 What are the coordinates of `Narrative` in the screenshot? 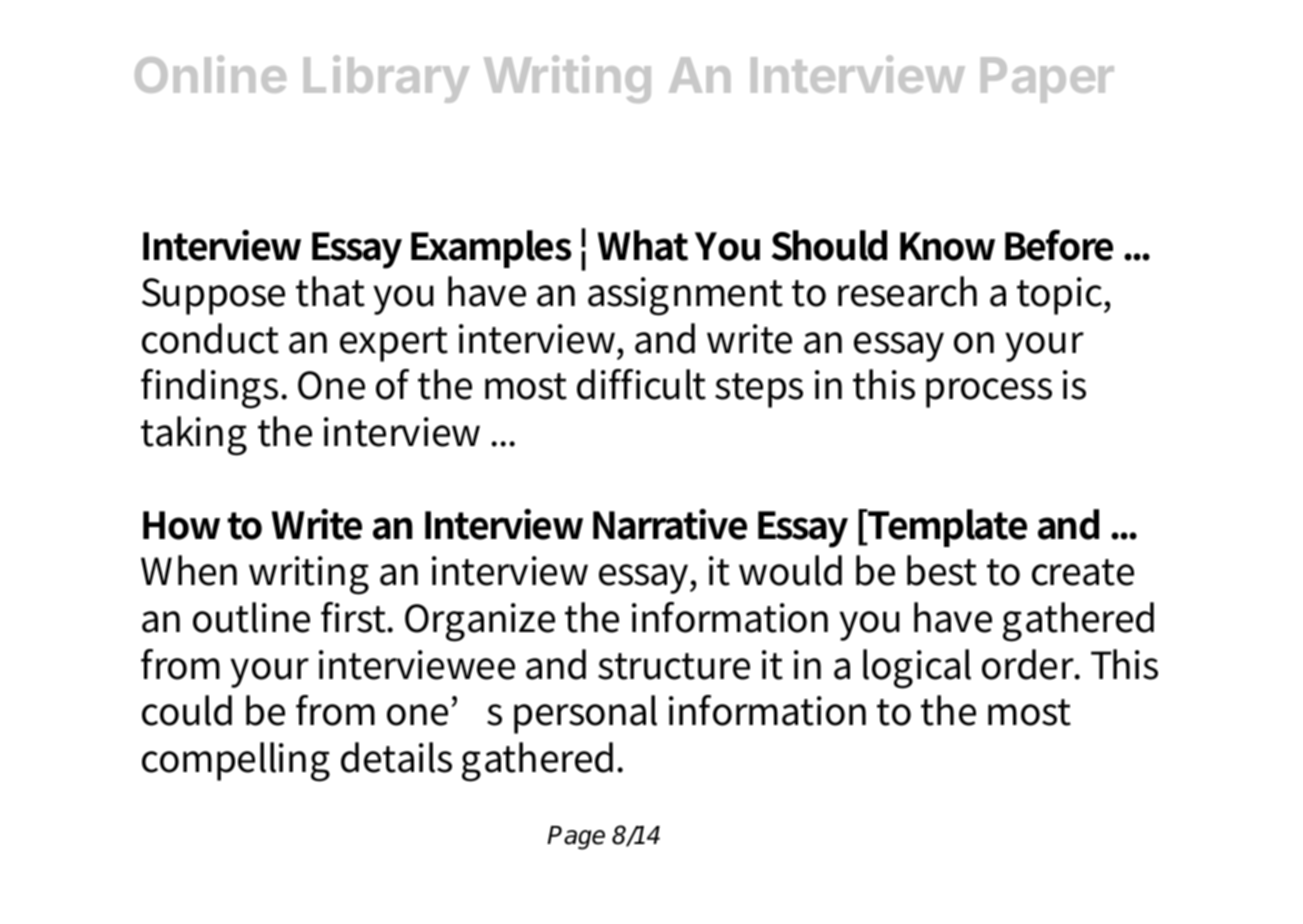 It's located at (670, 524).
